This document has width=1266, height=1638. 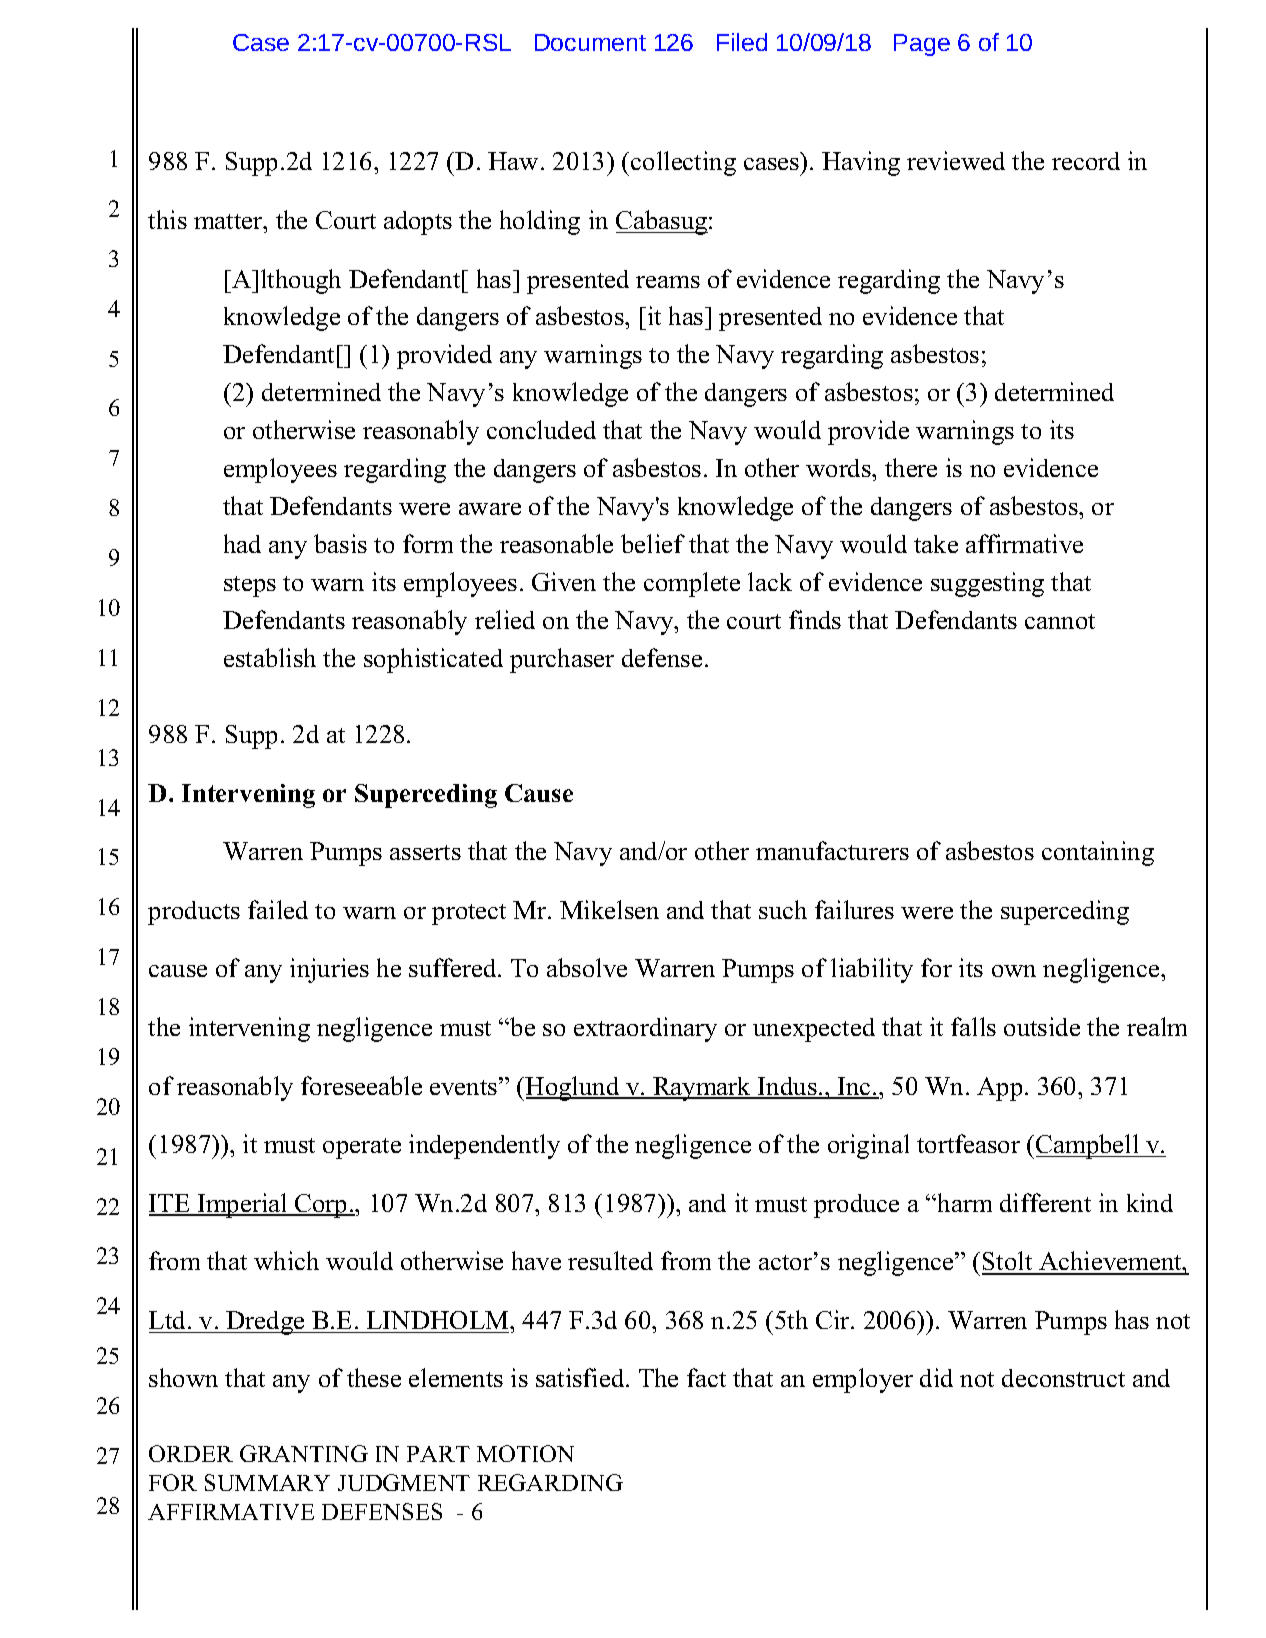 I want to click on matter, so click(x=229, y=221).
